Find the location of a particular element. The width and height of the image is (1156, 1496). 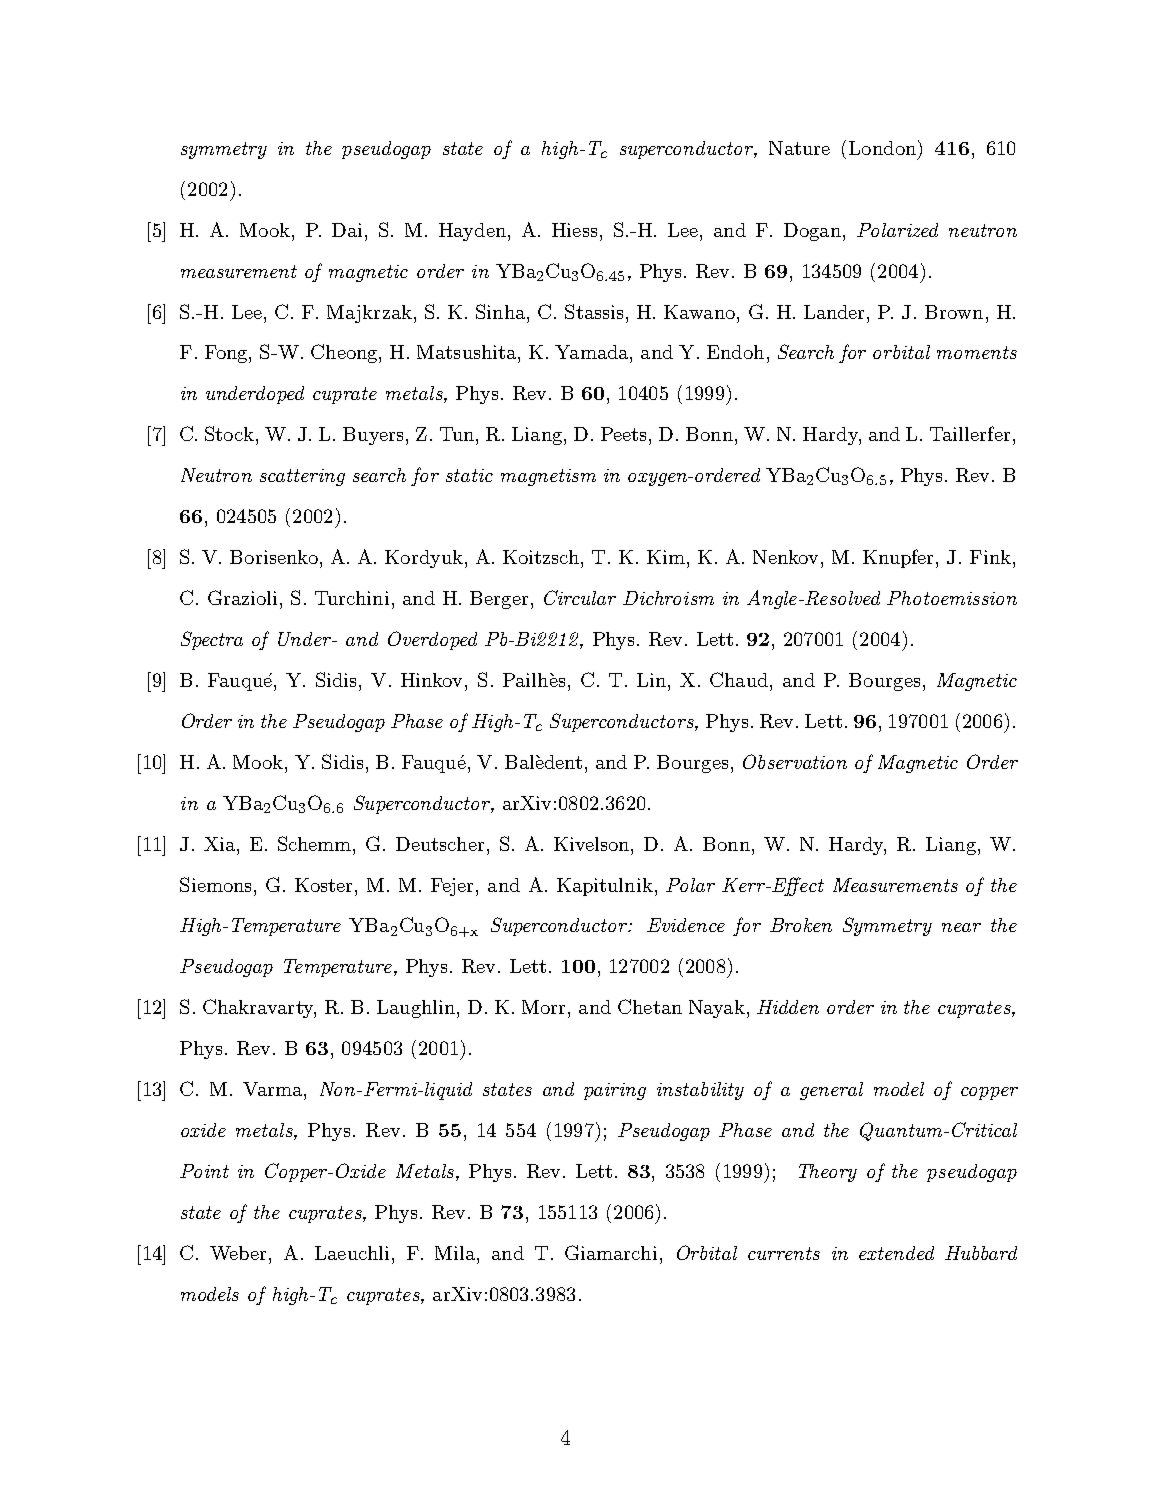

Hayden is located at coordinates (472, 232).
